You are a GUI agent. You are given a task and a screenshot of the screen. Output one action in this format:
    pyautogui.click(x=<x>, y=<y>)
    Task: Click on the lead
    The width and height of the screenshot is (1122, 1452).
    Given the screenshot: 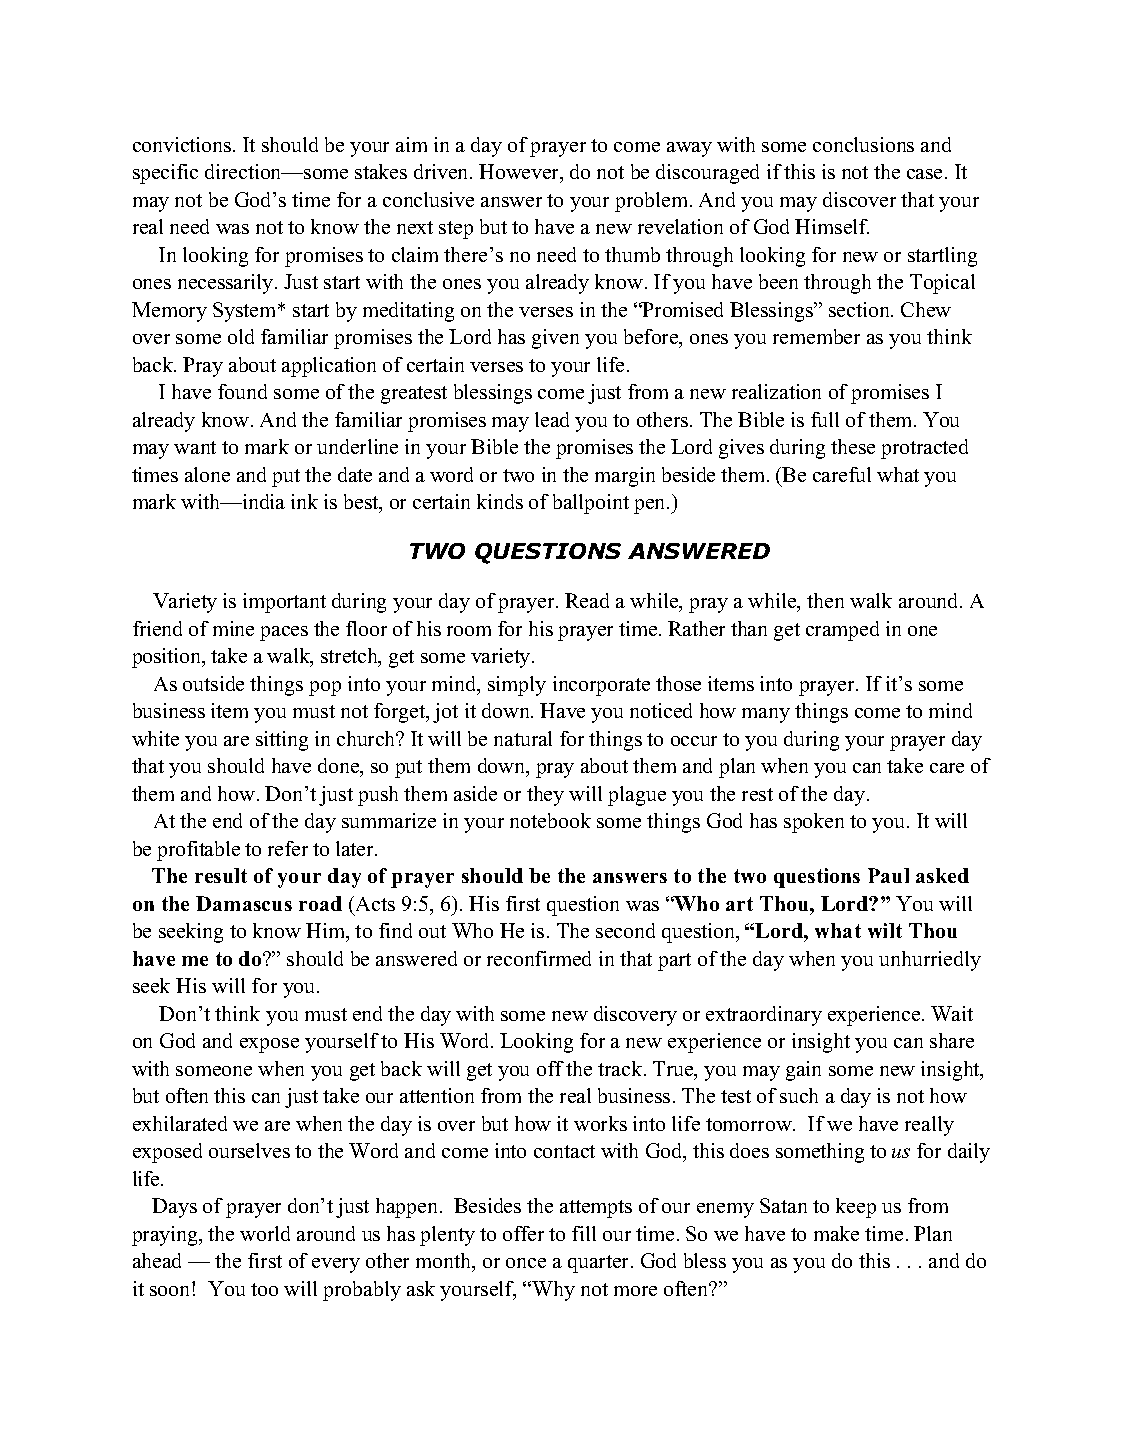 What is the action you would take?
    pyautogui.click(x=552, y=419)
